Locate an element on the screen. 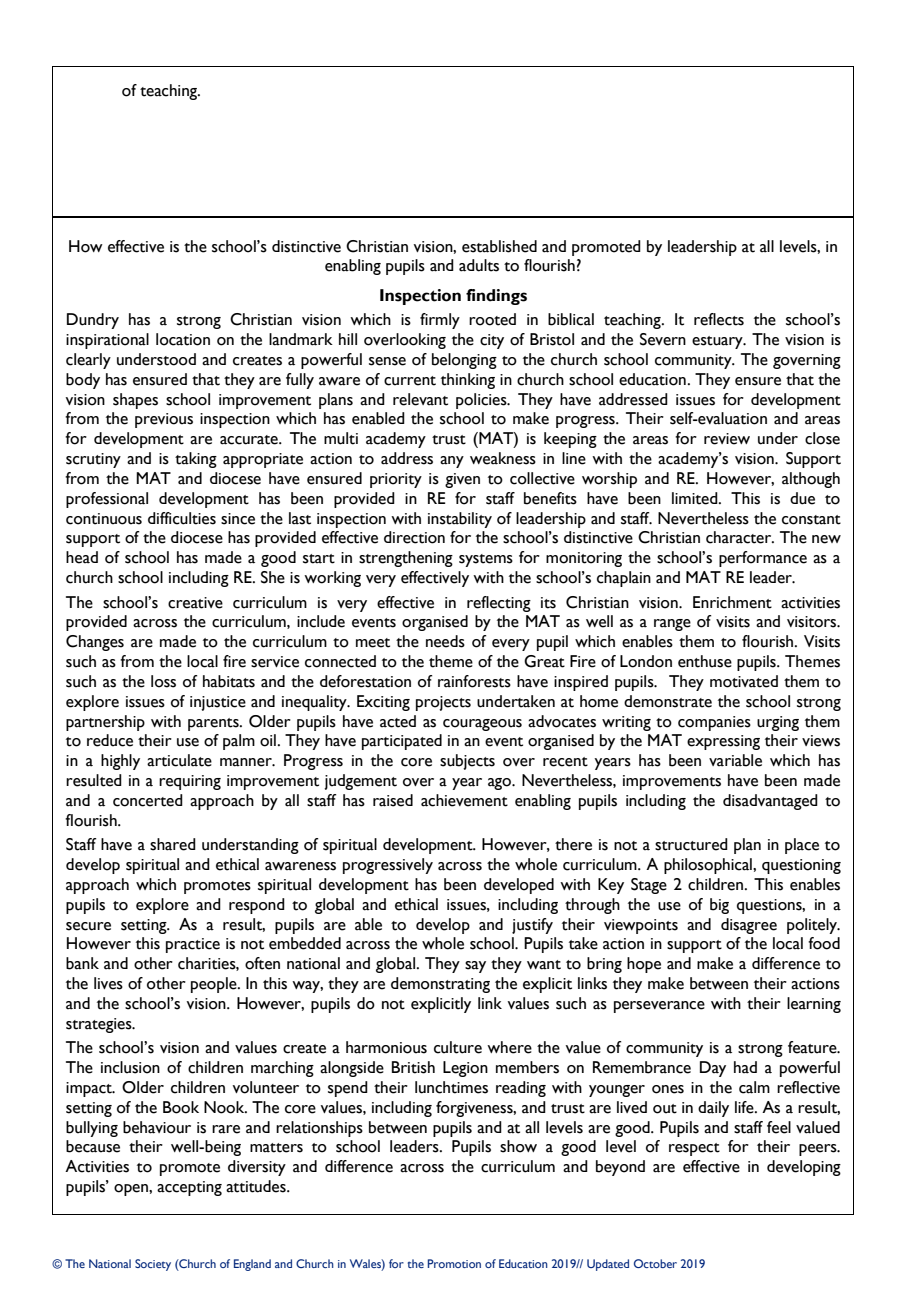 The height and width of the screenshot is (1309, 924). learning is located at coordinates (814, 1005).
